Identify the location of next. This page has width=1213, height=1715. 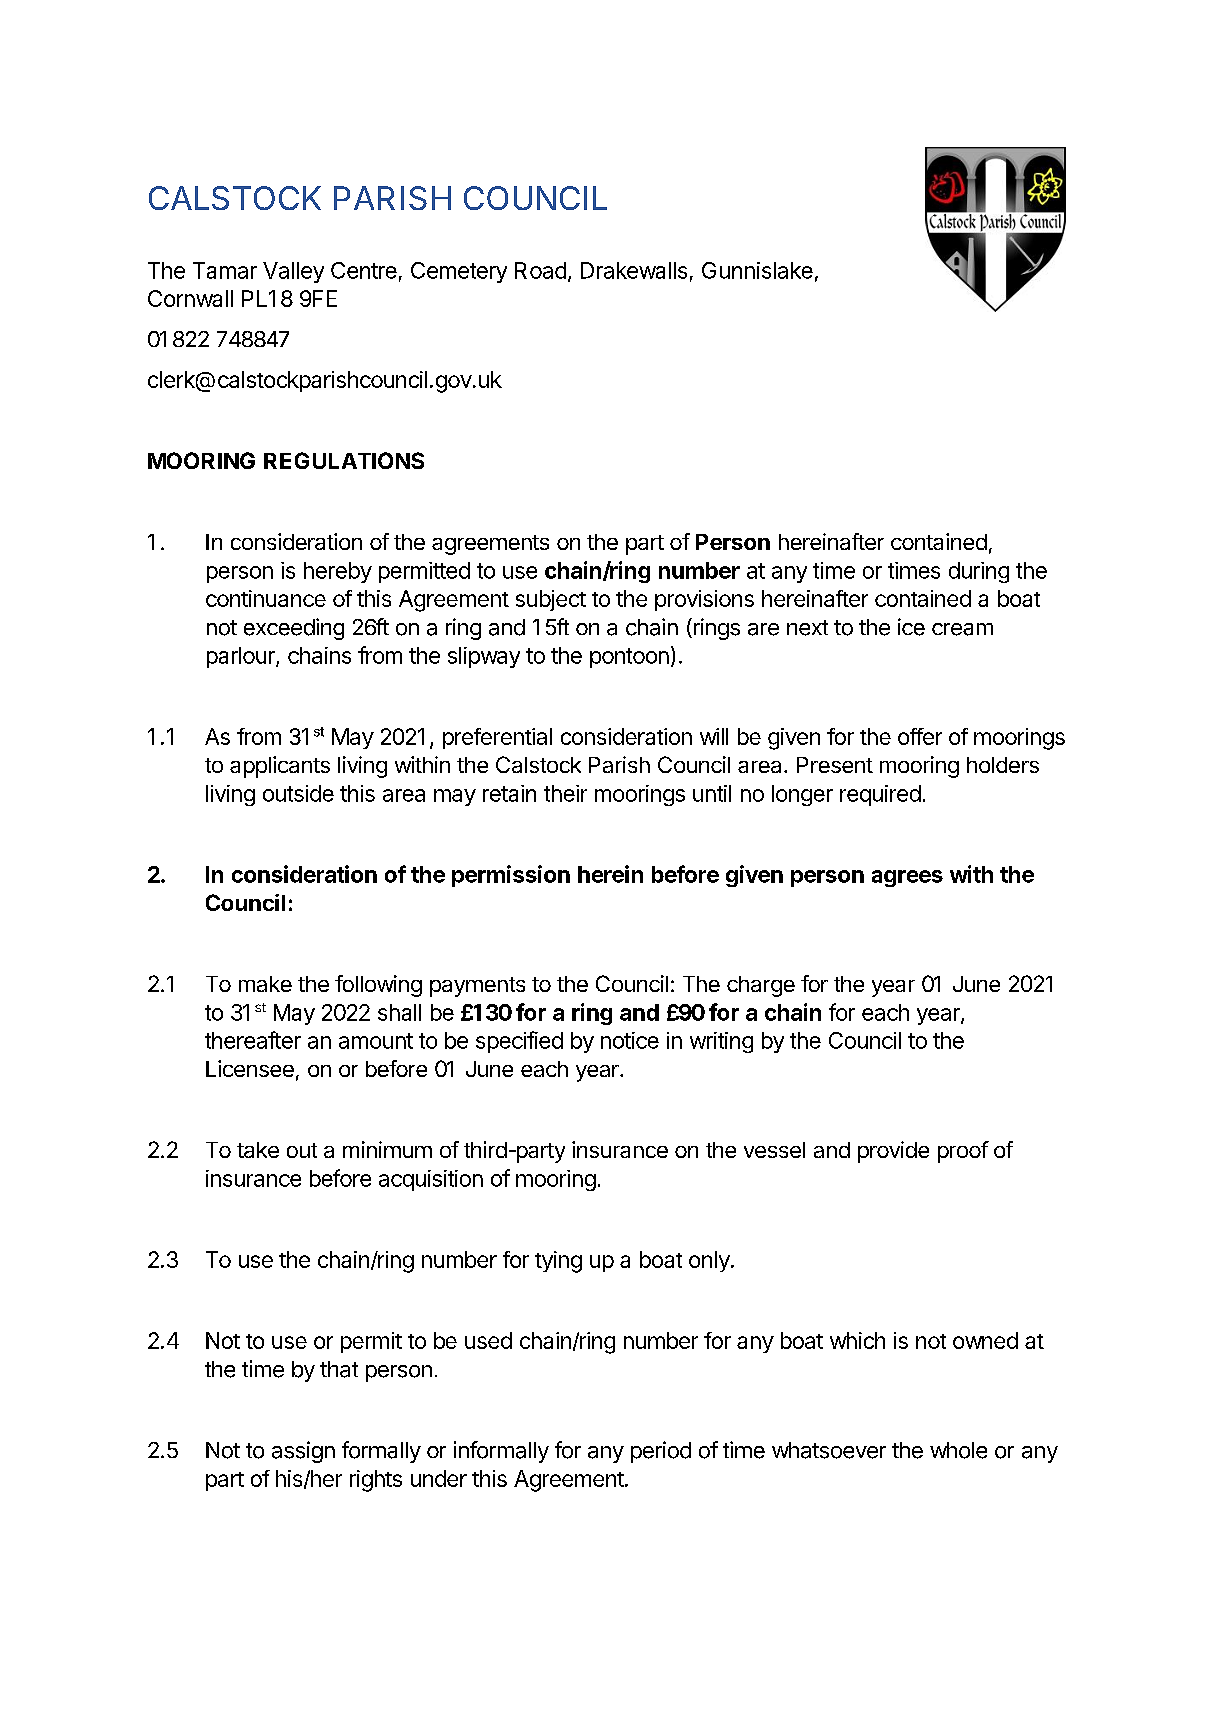
(807, 628).
